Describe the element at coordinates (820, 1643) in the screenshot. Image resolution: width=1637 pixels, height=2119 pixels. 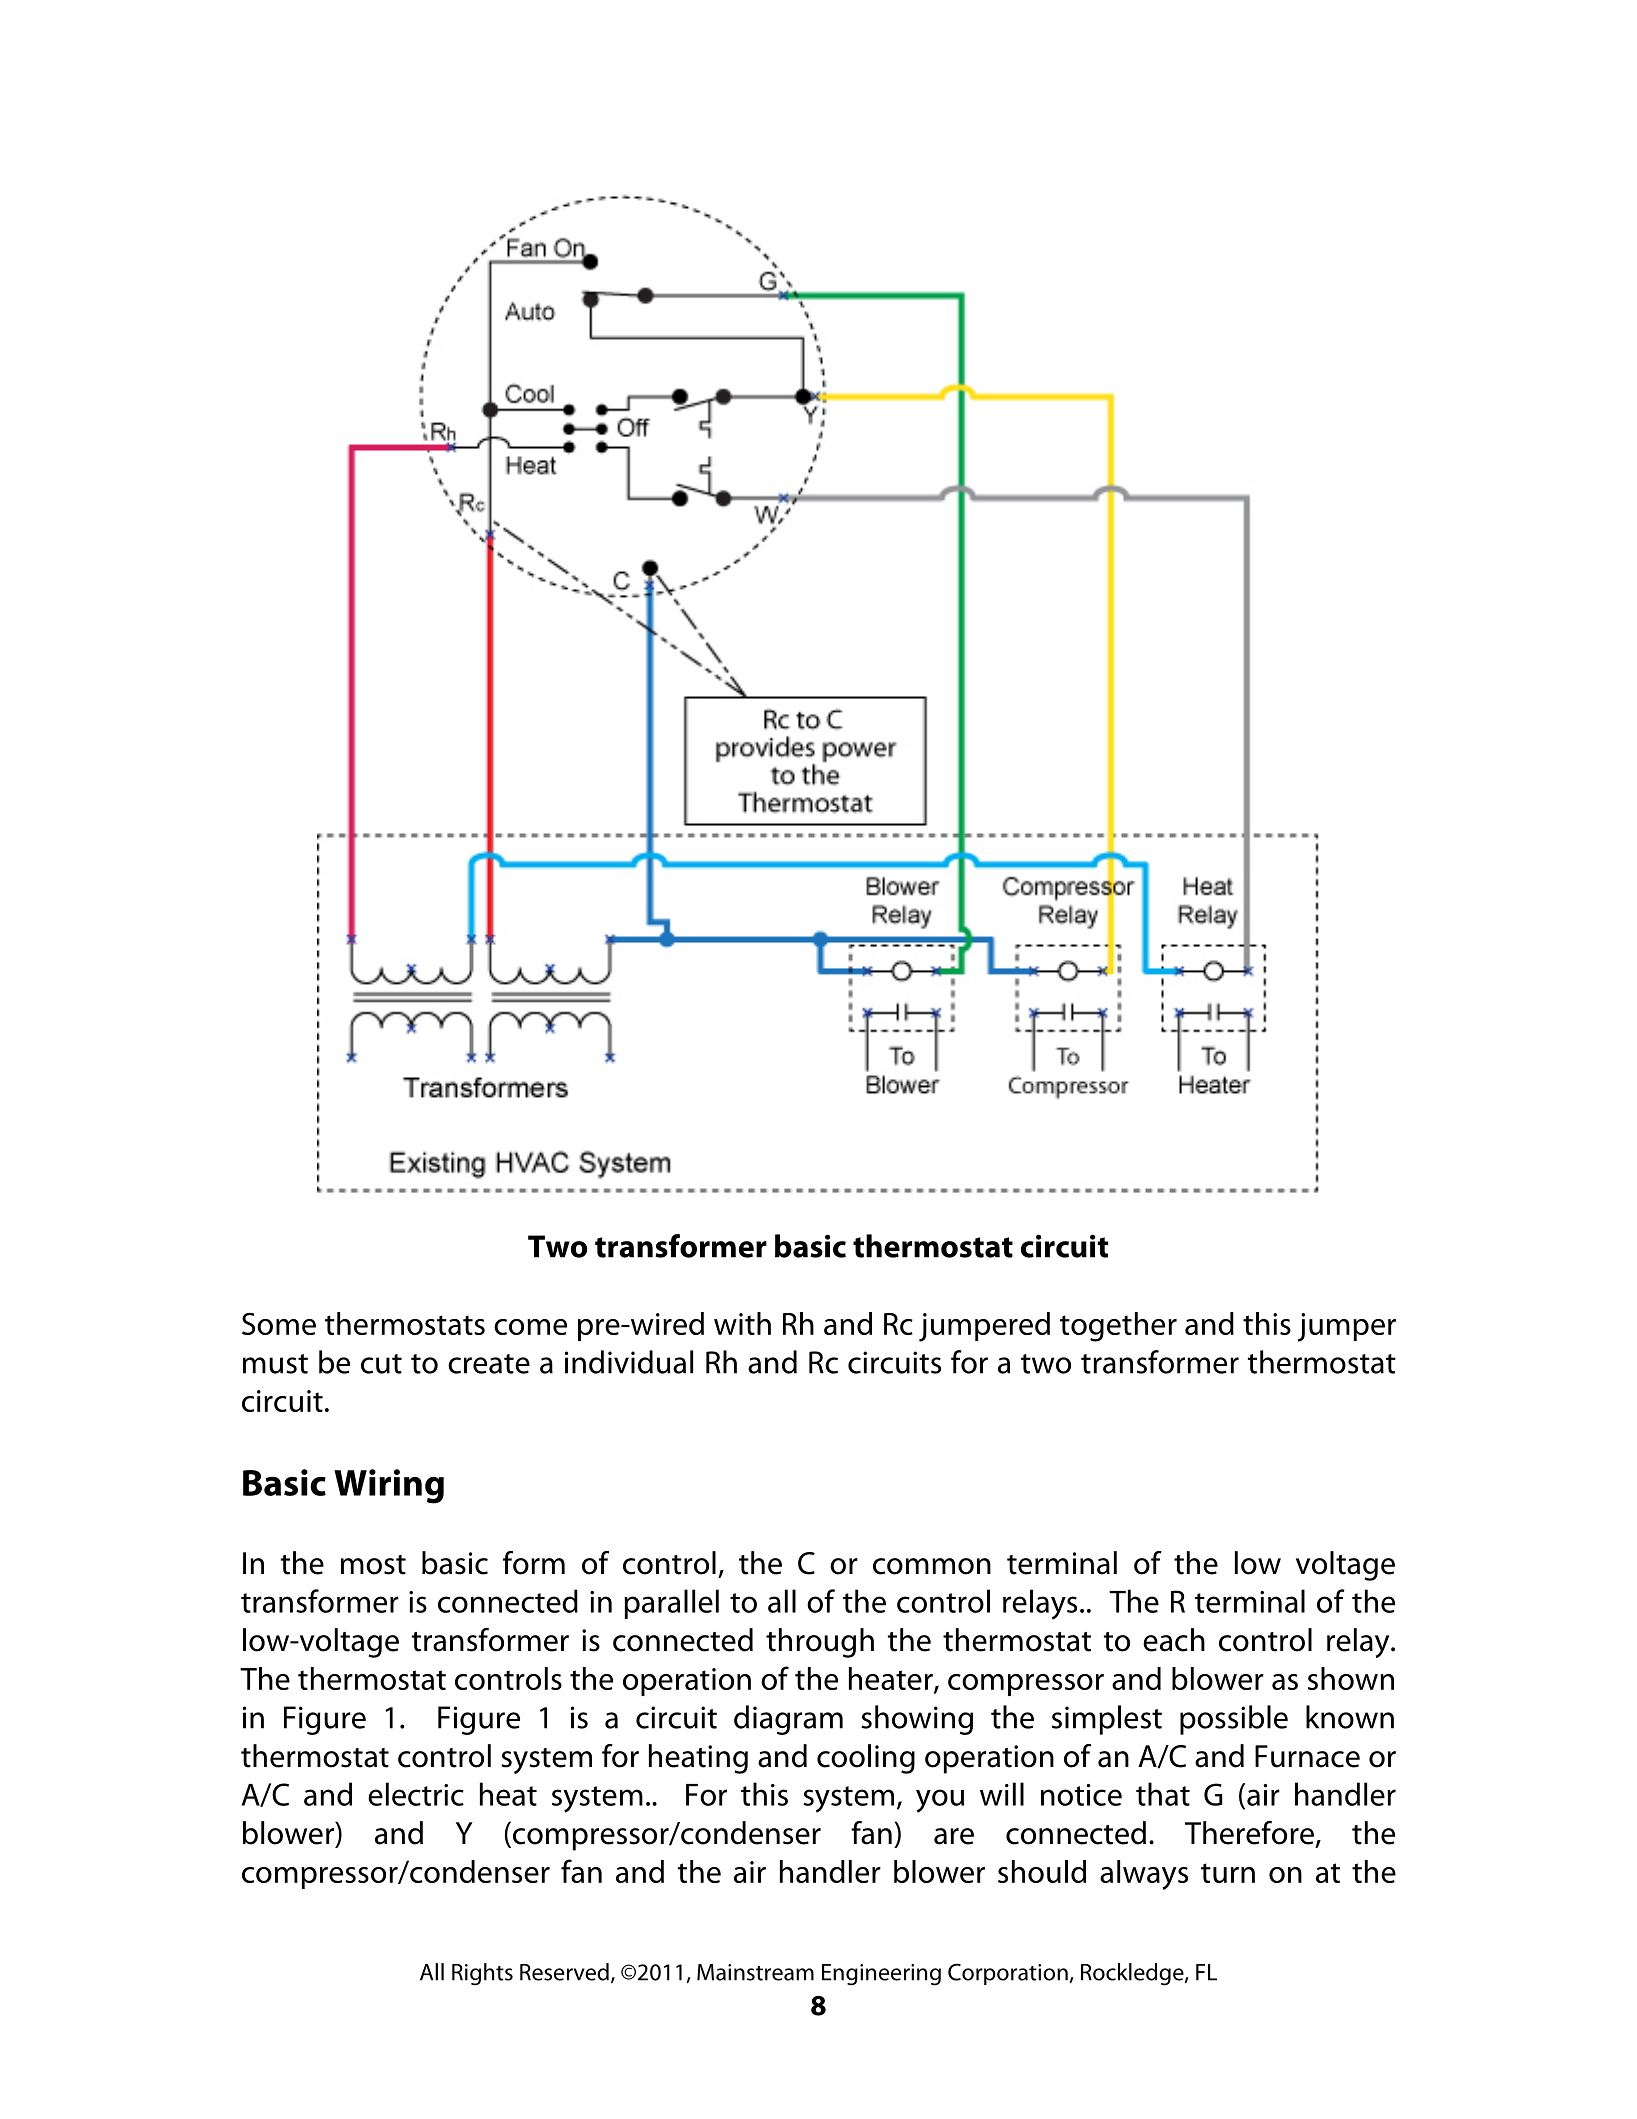
I see `through` at that location.
